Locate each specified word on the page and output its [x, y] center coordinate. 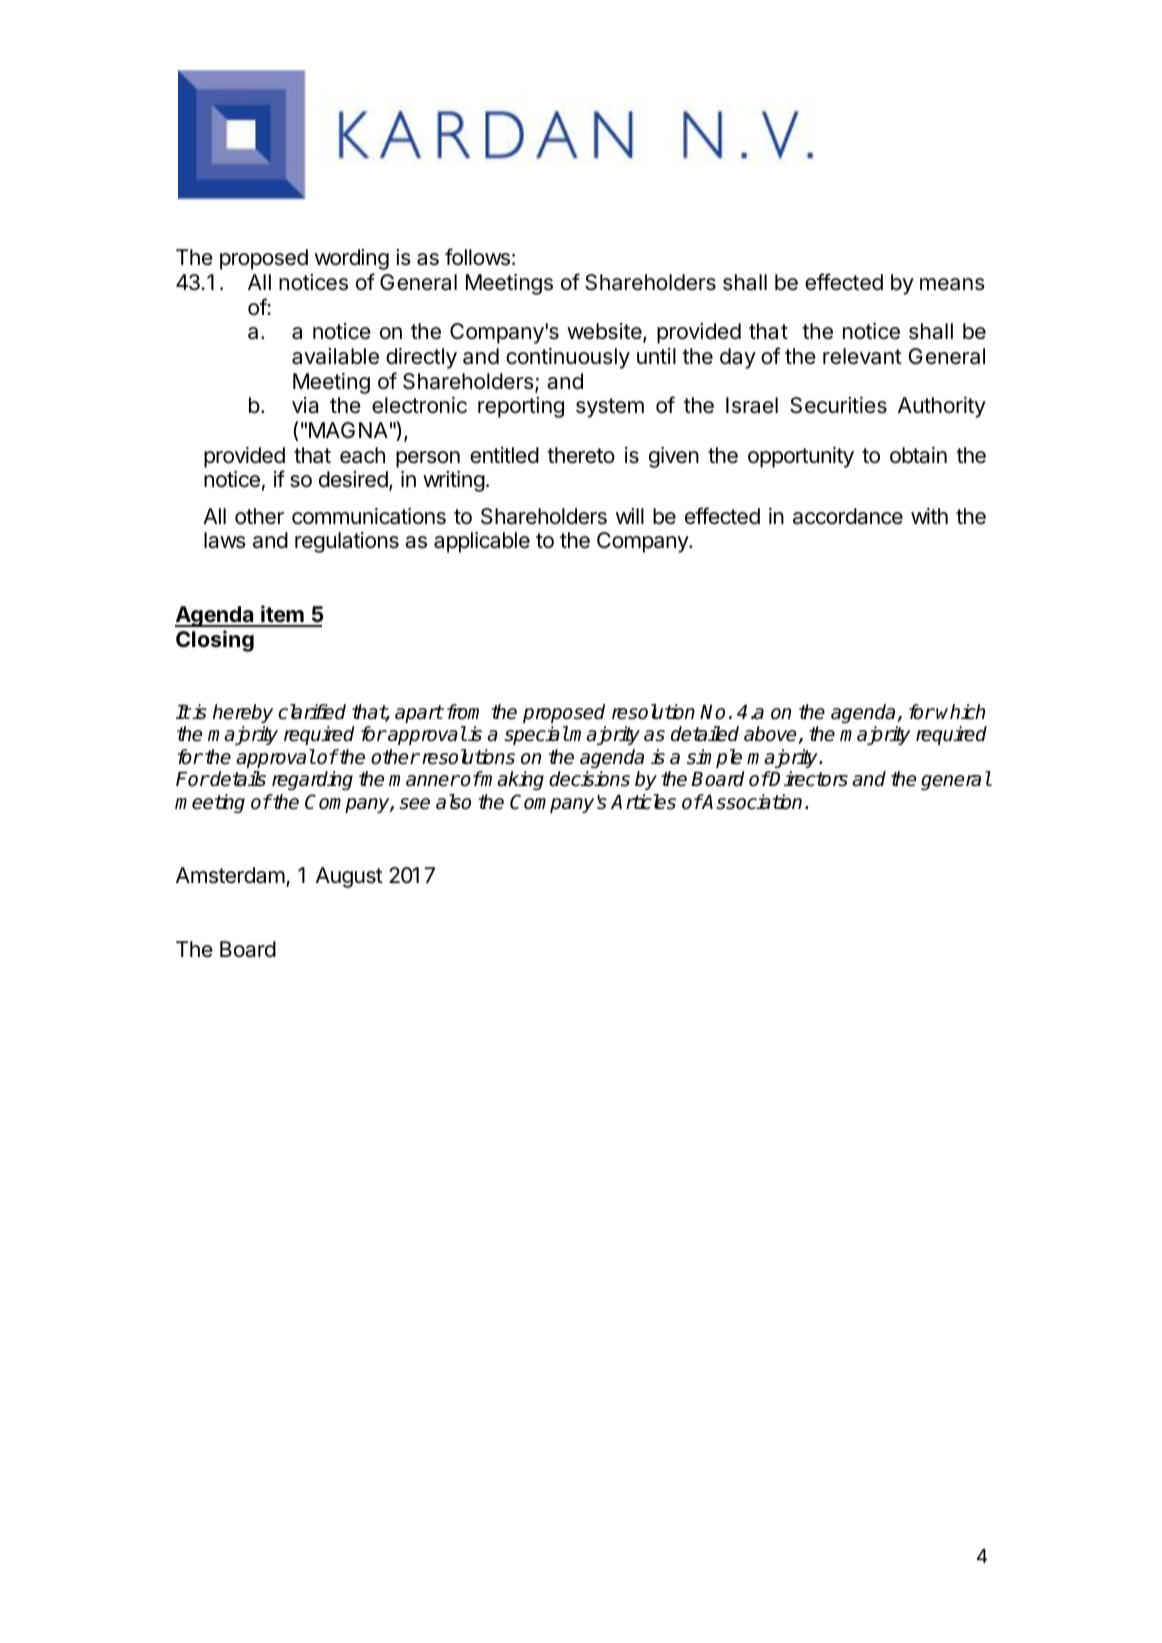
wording [352, 259]
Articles [643, 802]
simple [714, 758]
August [349, 877]
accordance [848, 516]
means [952, 284]
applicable [482, 542]
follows [477, 257]
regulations [347, 542]
